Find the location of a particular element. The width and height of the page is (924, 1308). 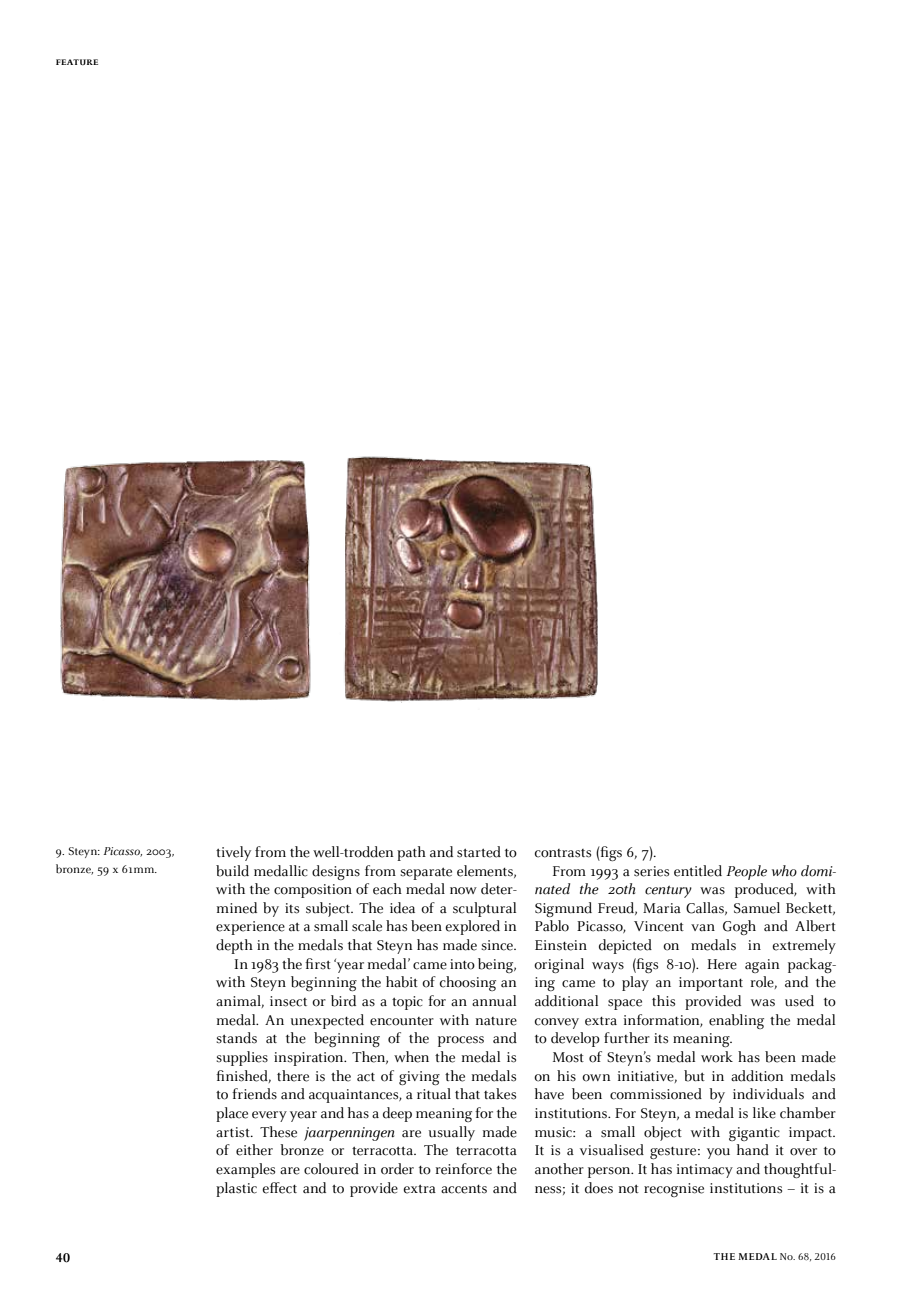

path is located at coordinates (411, 853).
